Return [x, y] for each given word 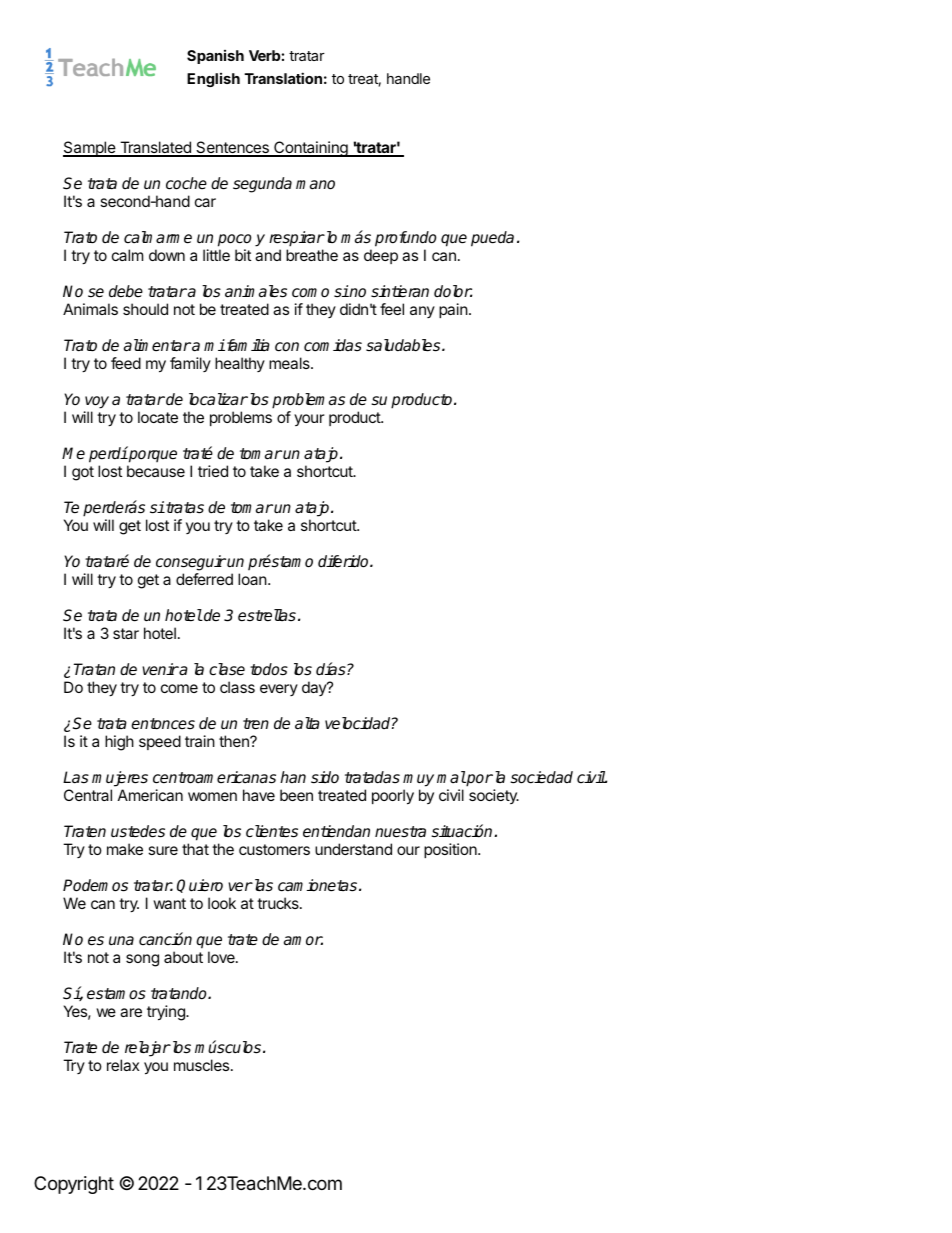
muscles [203, 1065]
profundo [405, 239]
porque [152, 456]
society [494, 796]
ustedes [138, 831]
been [296, 795]
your [309, 420]
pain [453, 310]
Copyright [74, 1185]
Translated [155, 148]
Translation [283, 78]
